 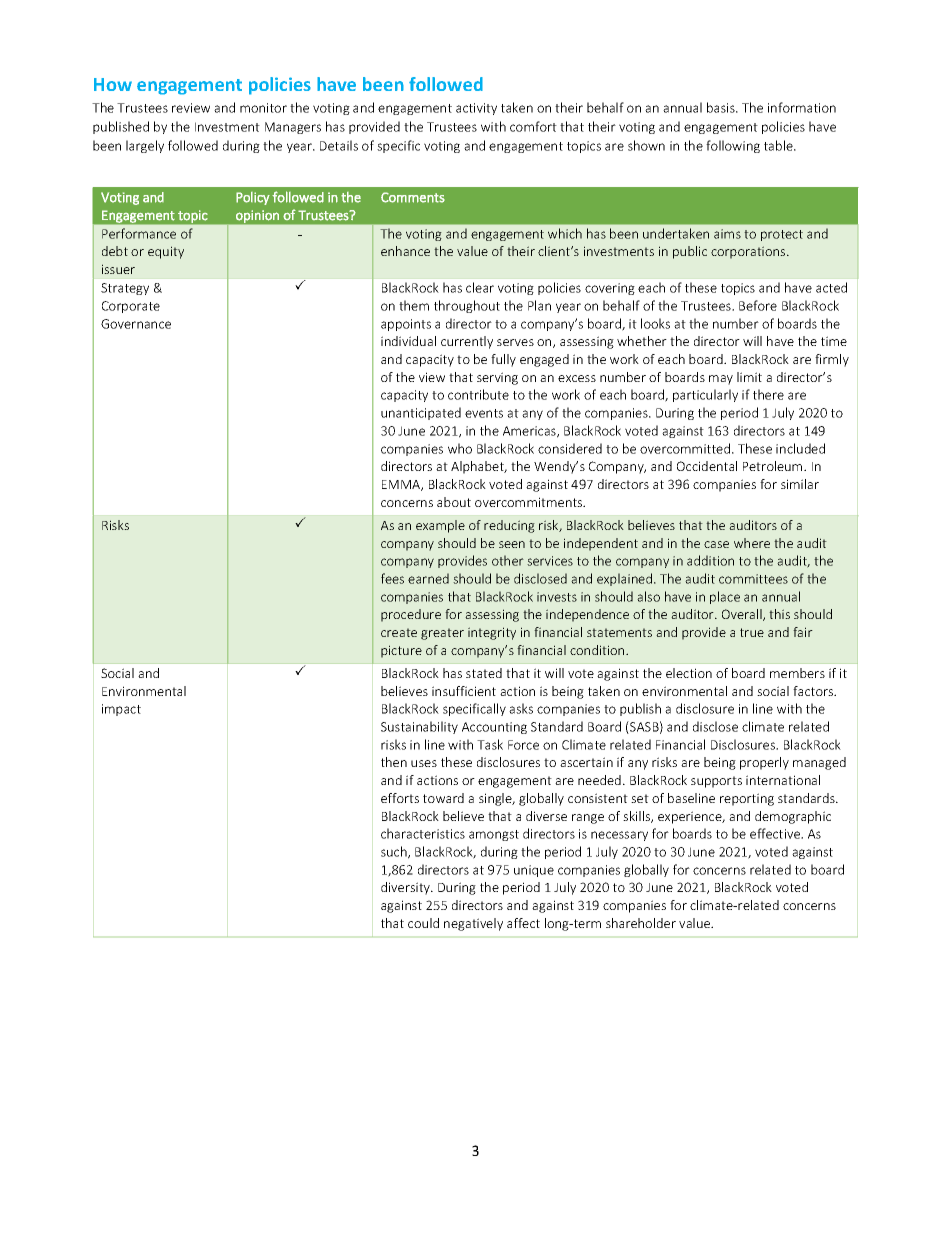 I want to click on about, so click(x=454, y=502).
